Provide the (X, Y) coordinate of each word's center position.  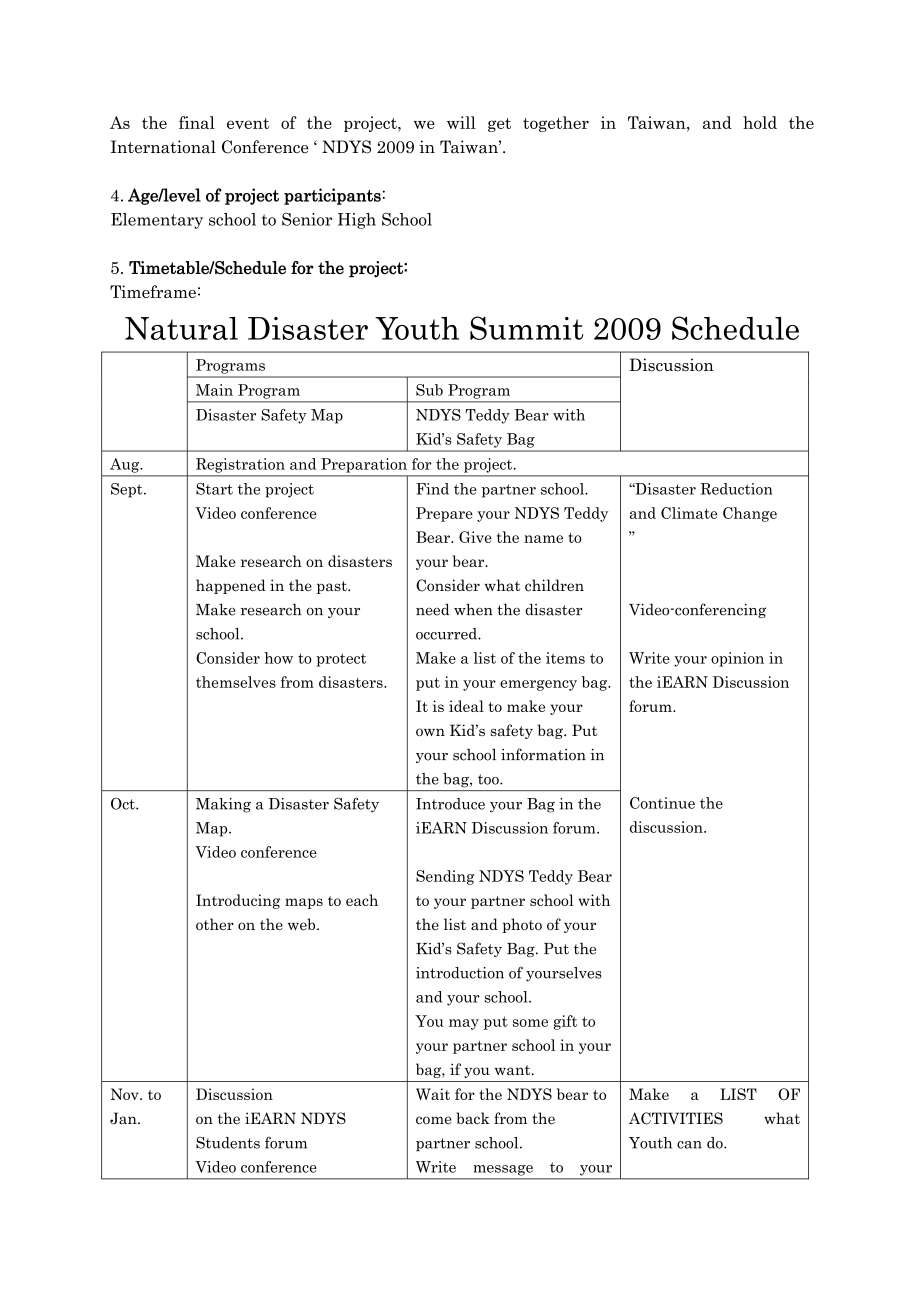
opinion (737, 659)
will (461, 122)
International (163, 147)
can (689, 1145)
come (434, 1120)
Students (228, 1143)
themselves (236, 682)
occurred (447, 634)
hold (760, 122)
